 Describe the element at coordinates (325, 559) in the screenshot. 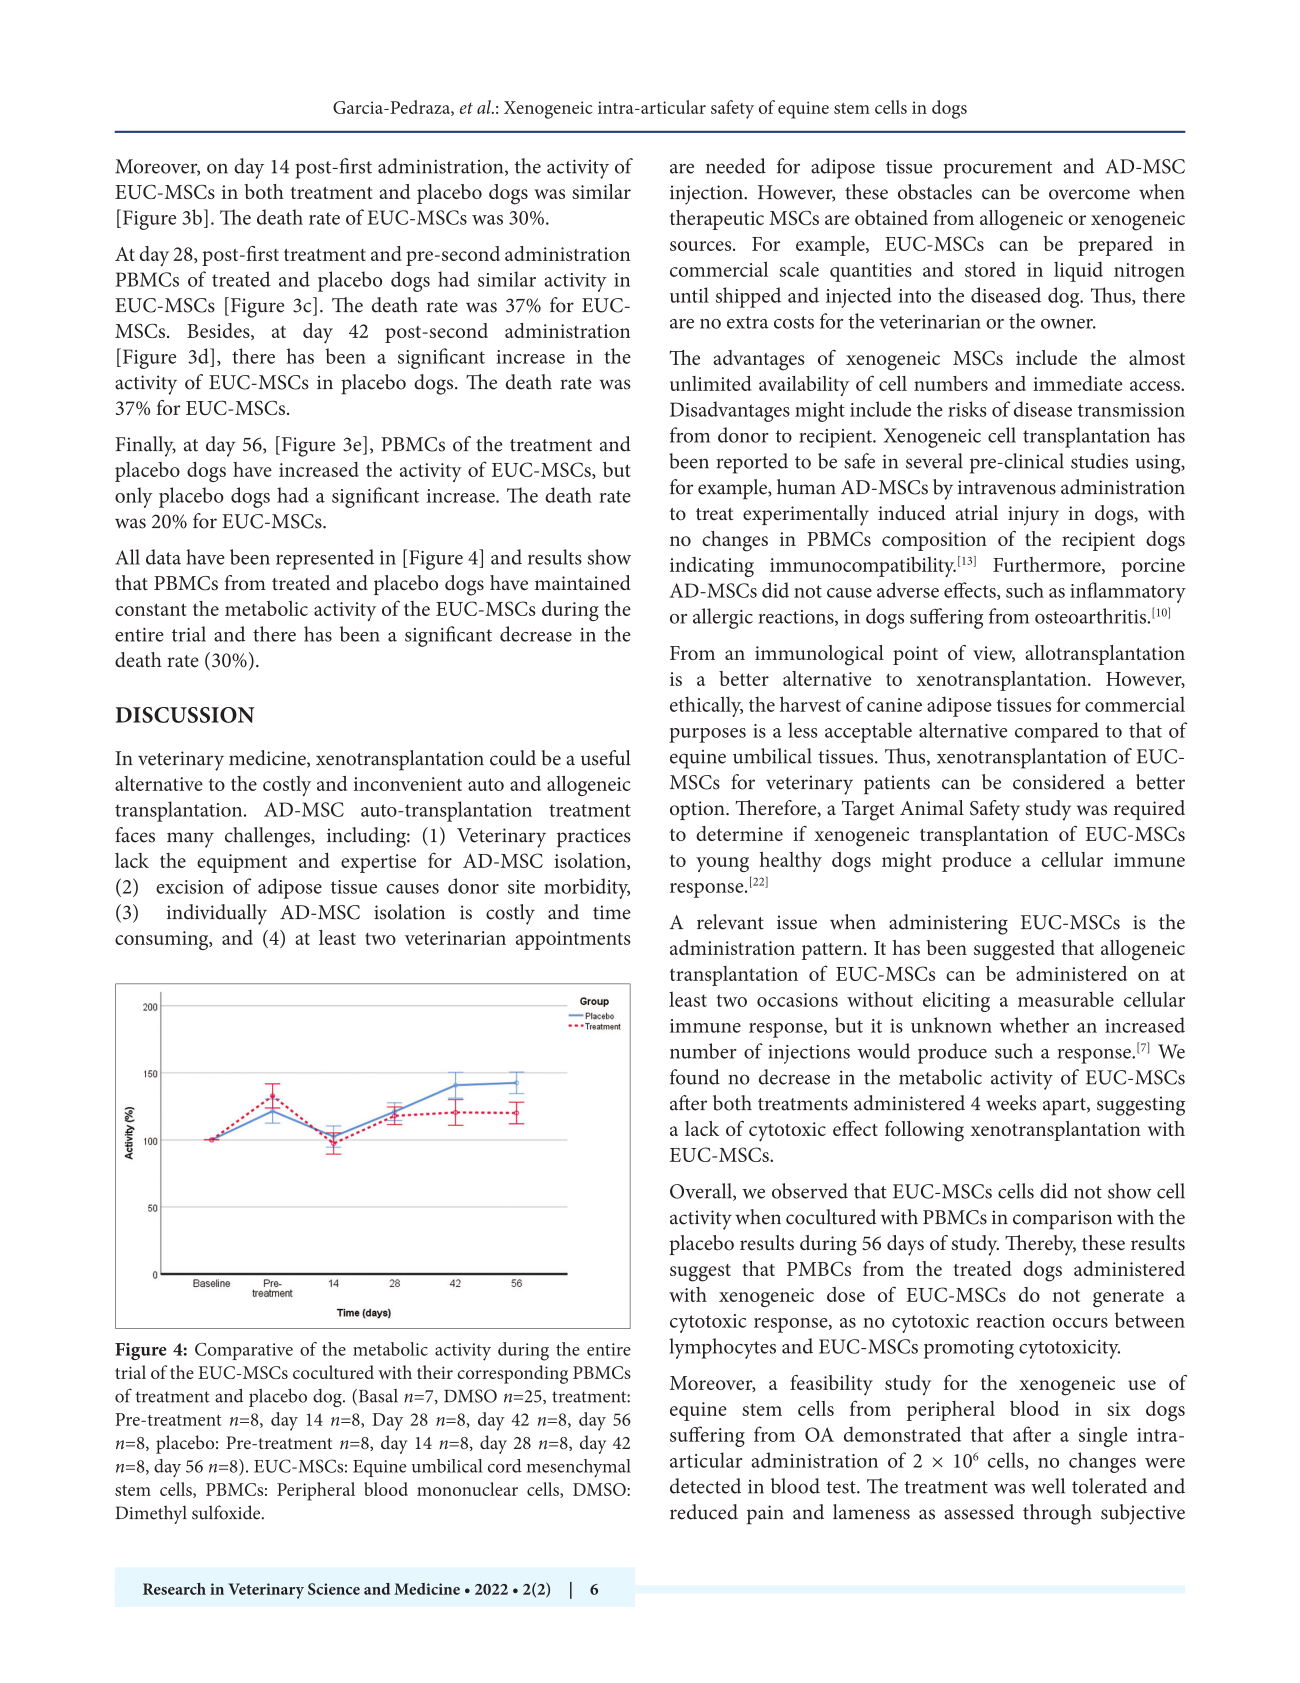

I see `represented` at that location.
